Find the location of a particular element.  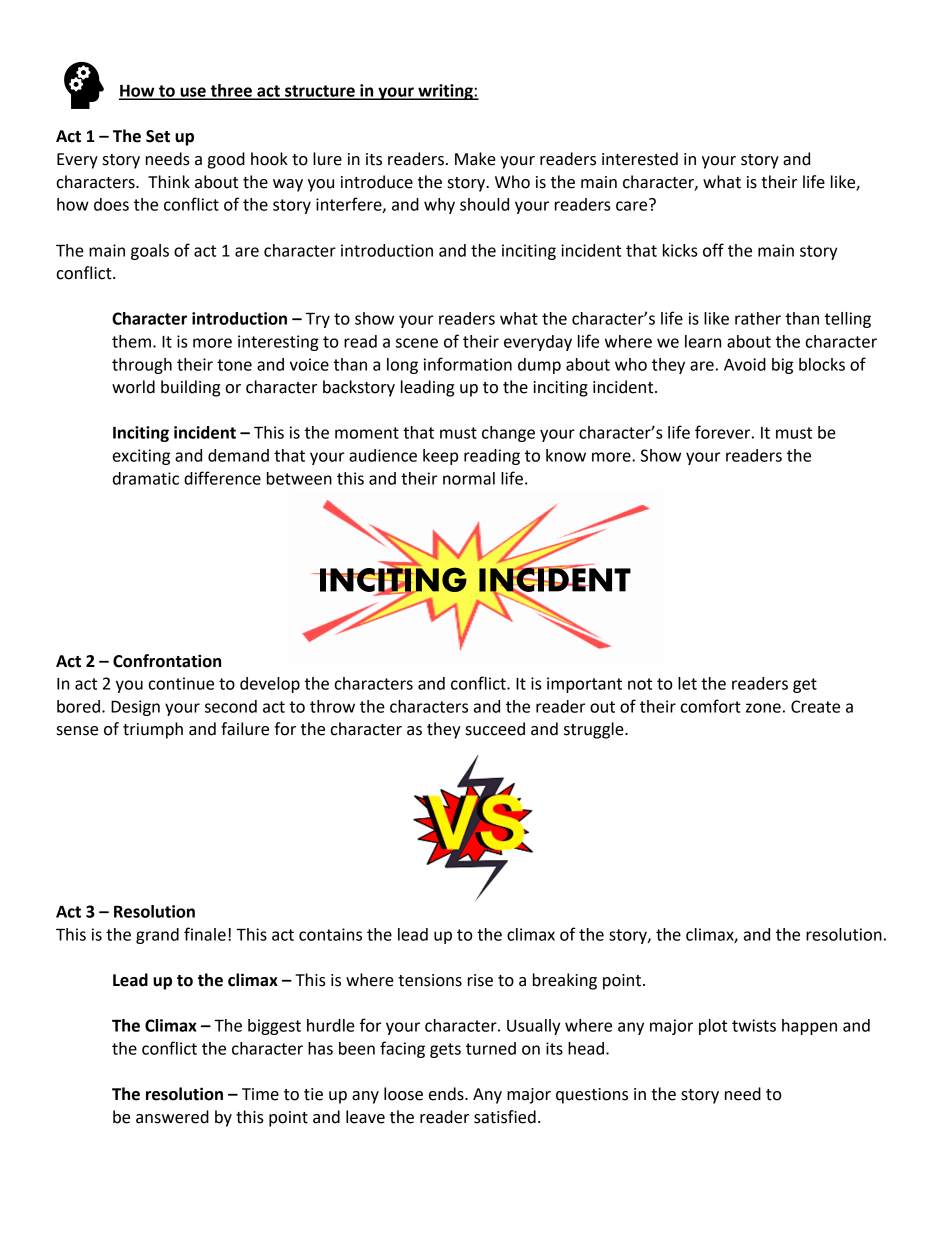

let is located at coordinates (687, 683).
